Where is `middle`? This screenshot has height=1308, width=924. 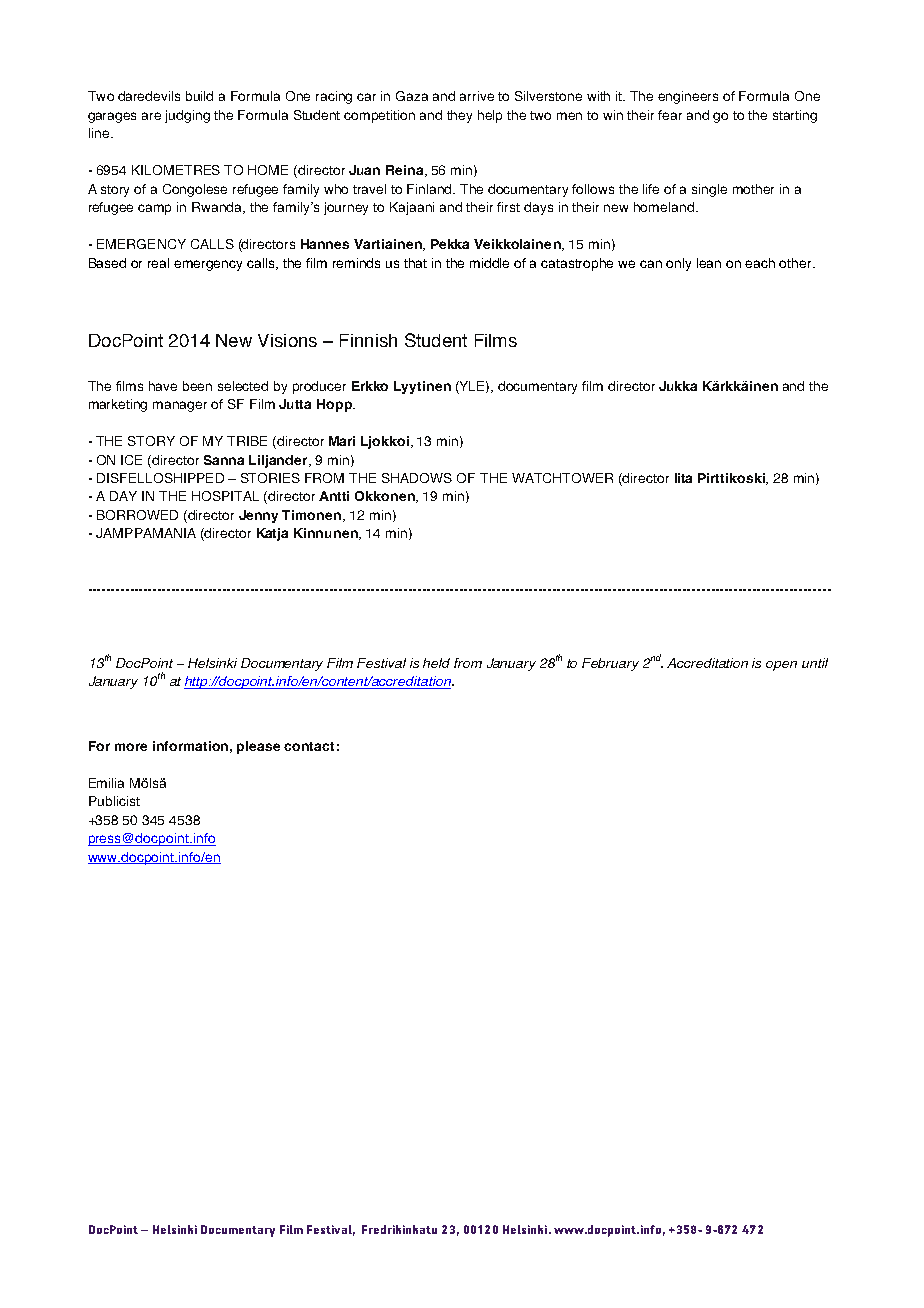 middle is located at coordinates (489, 263).
